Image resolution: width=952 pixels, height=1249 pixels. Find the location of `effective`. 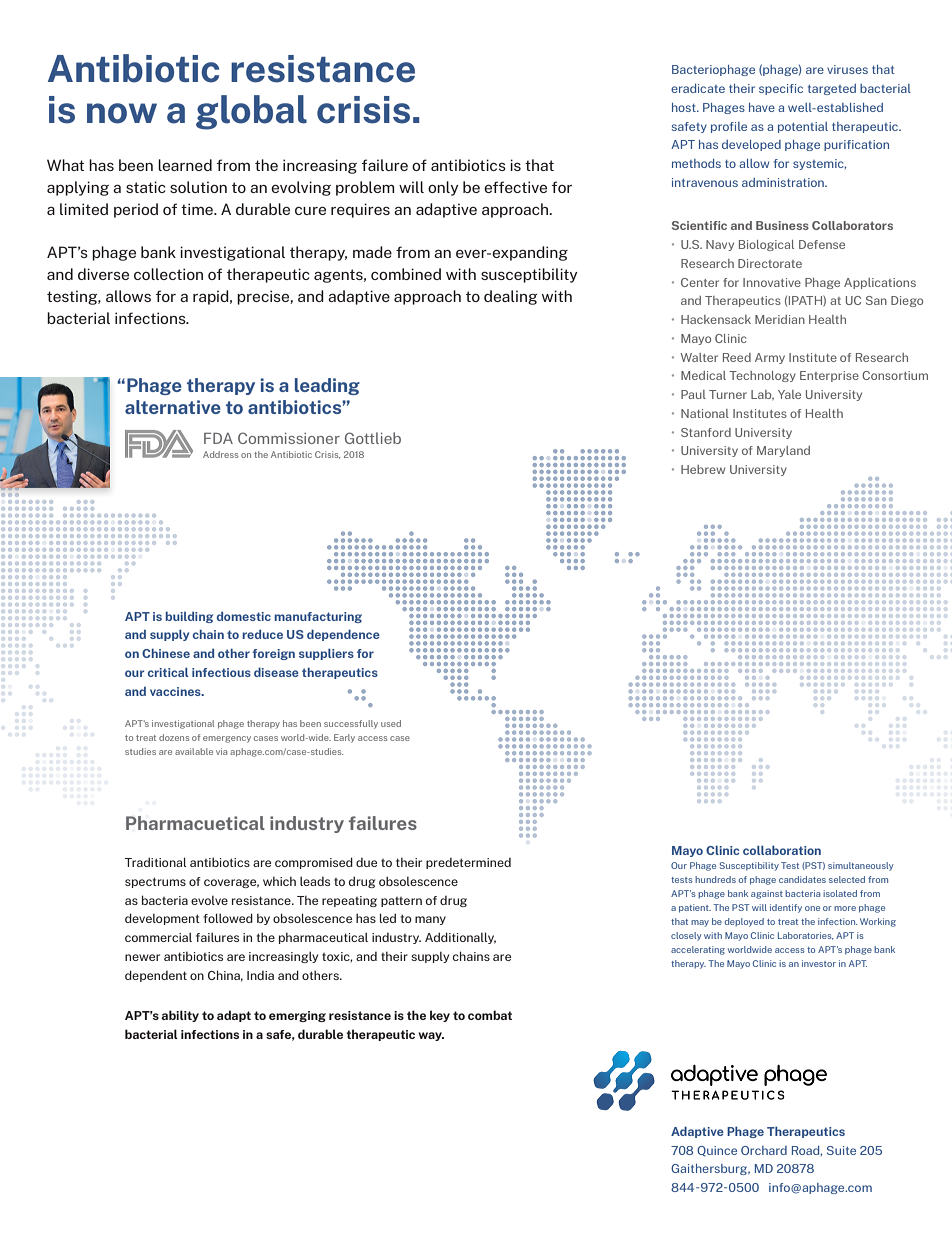

effective is located at coordinates (515, 187).
